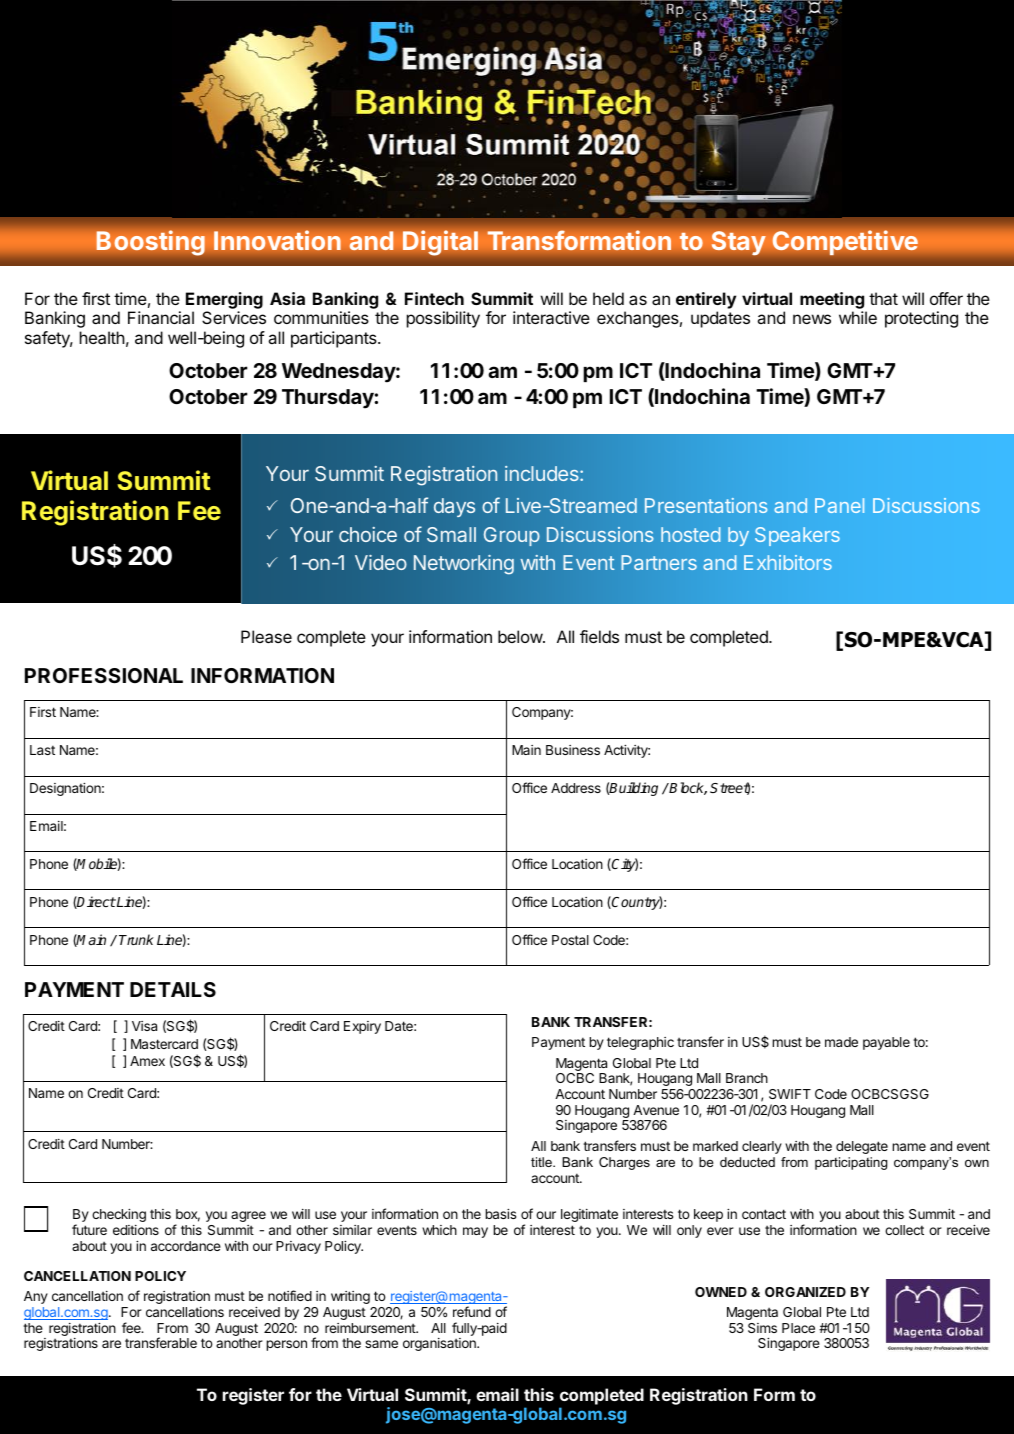 Image resolution: width=1014 pixels, height=1434 pixels. Describe the element at coordinates (186, 1246) in the screenshot. I see `accordance` at that location.
